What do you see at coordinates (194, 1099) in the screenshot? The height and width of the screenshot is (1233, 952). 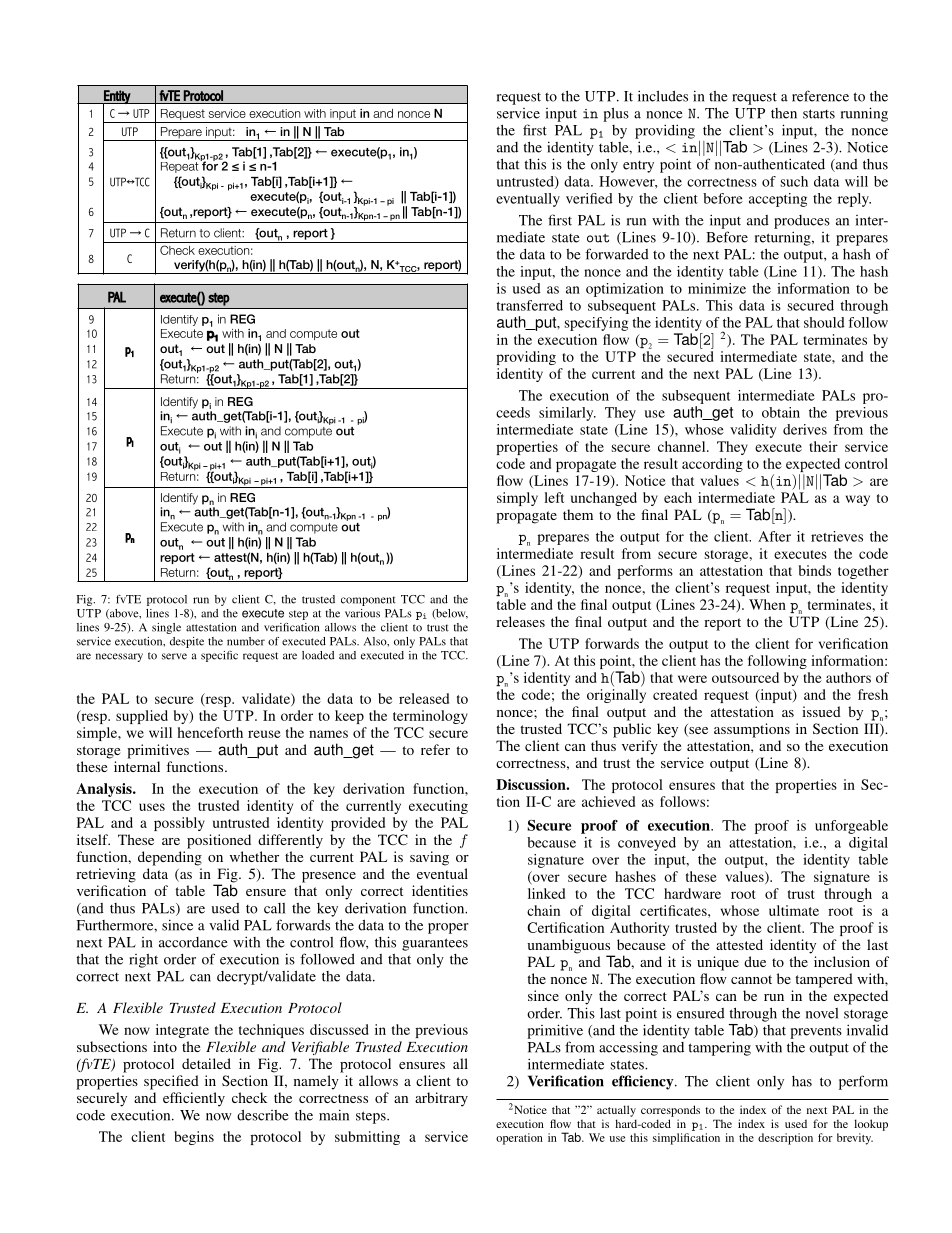 I see `efficiently` at bounding box center [194, 1099].
